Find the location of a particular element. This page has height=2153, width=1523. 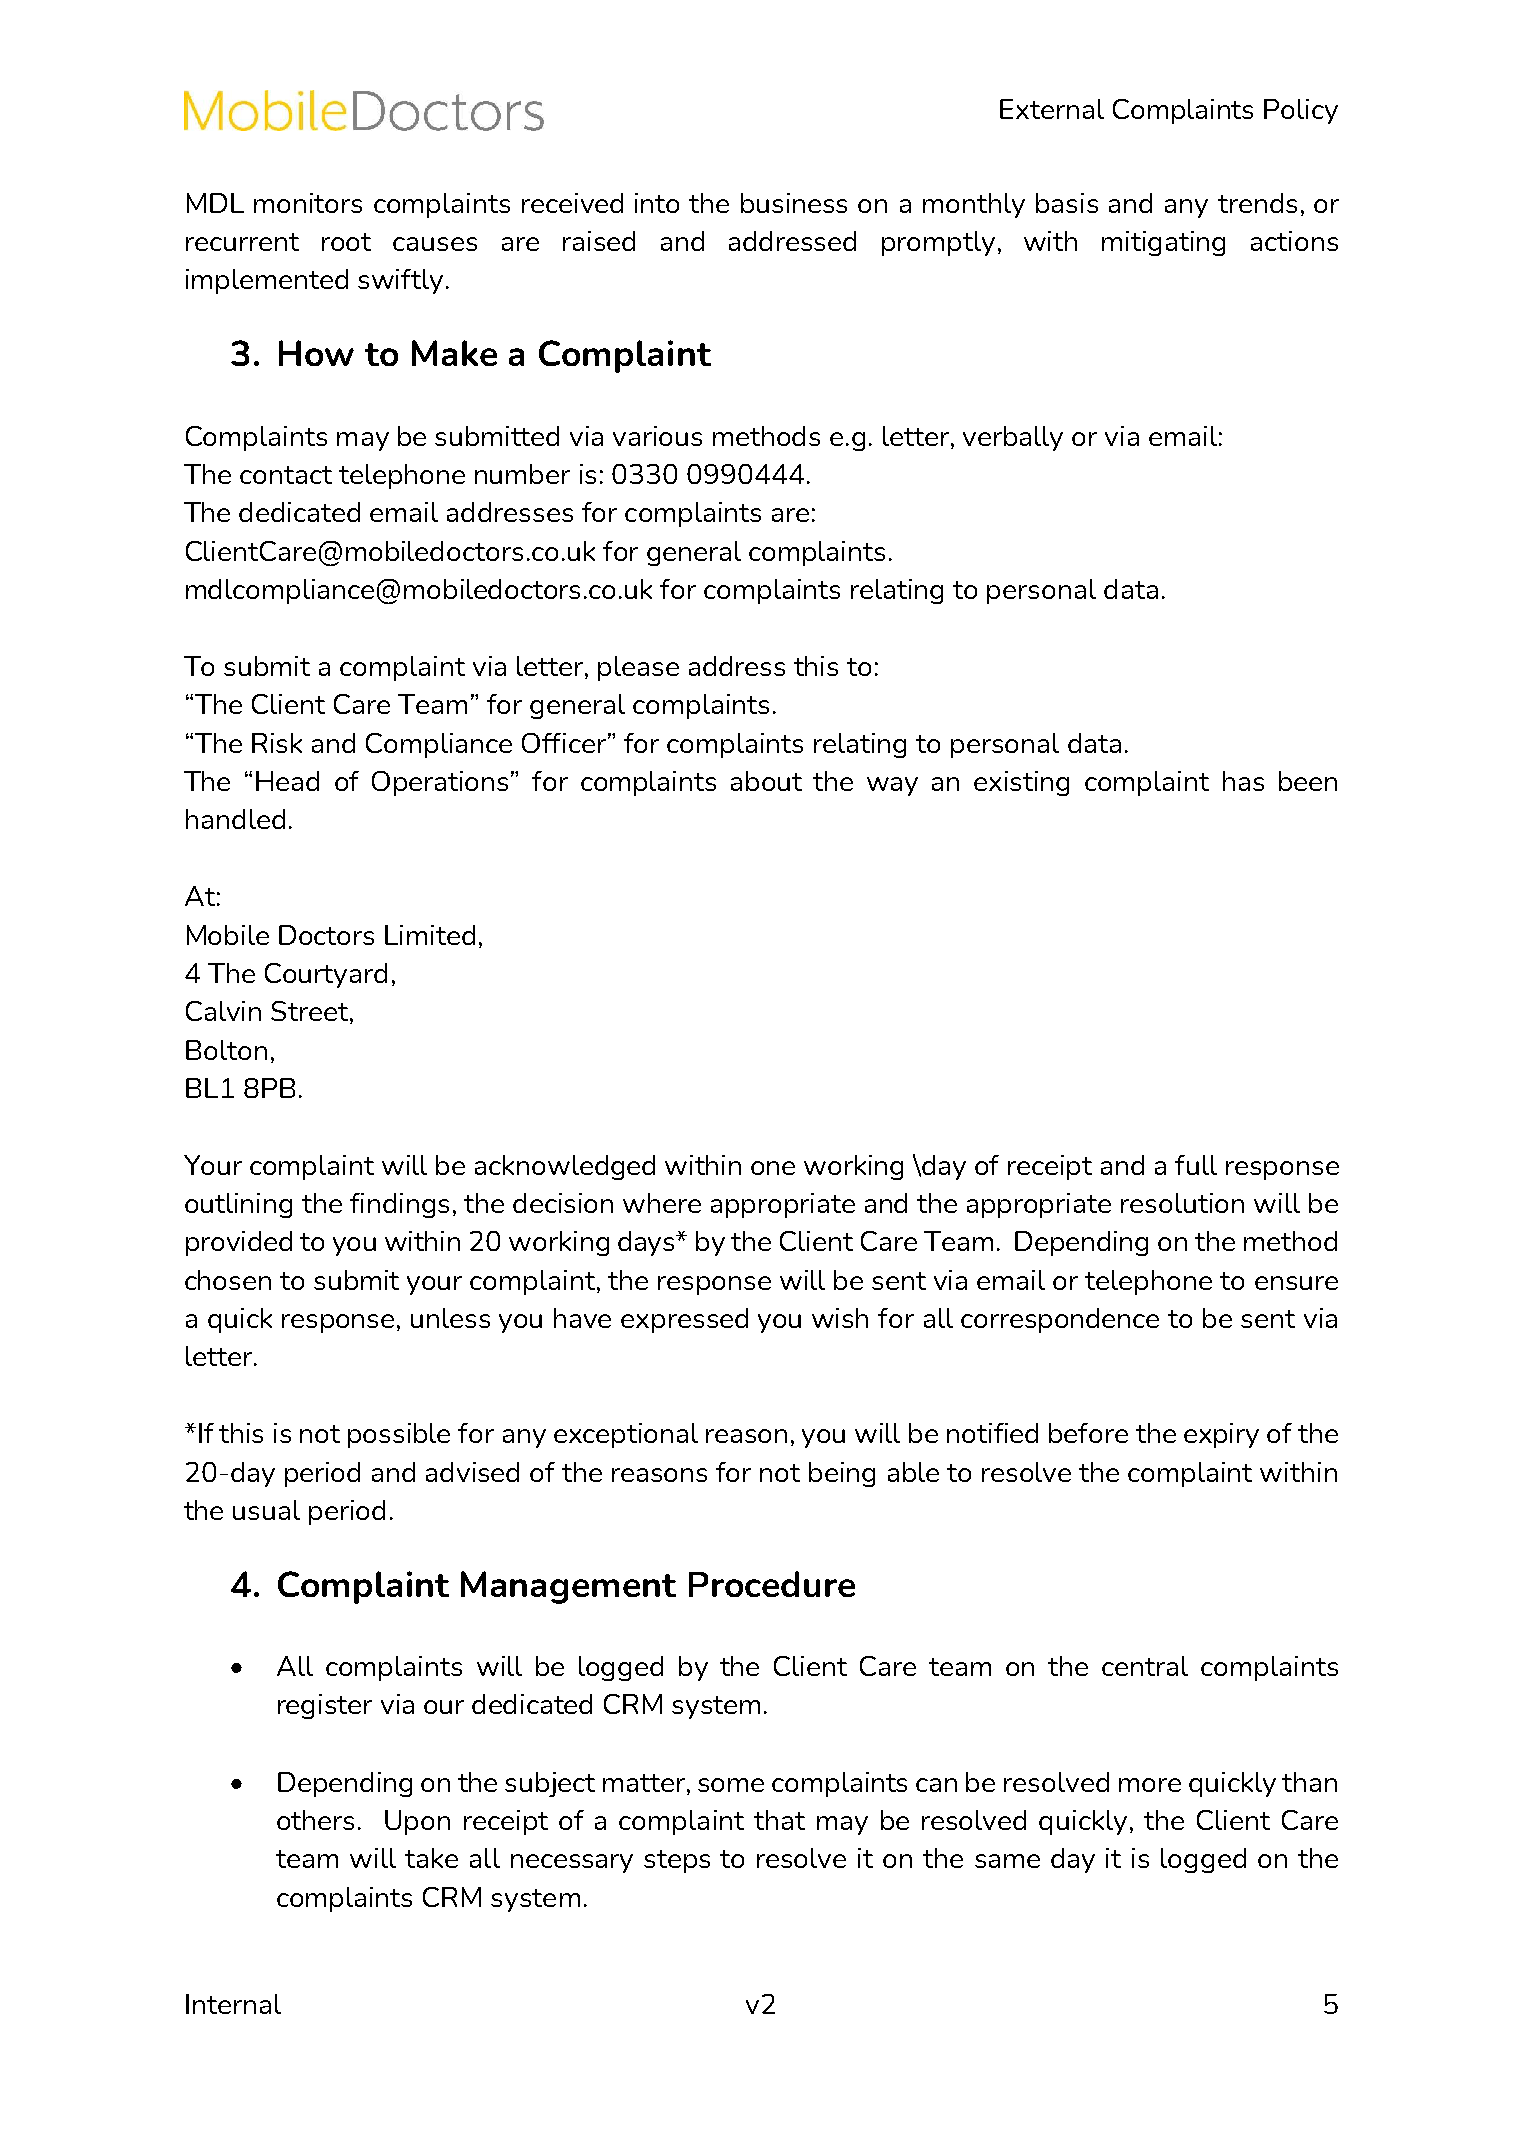

Courtyard is located at coordinates (326, 975).
